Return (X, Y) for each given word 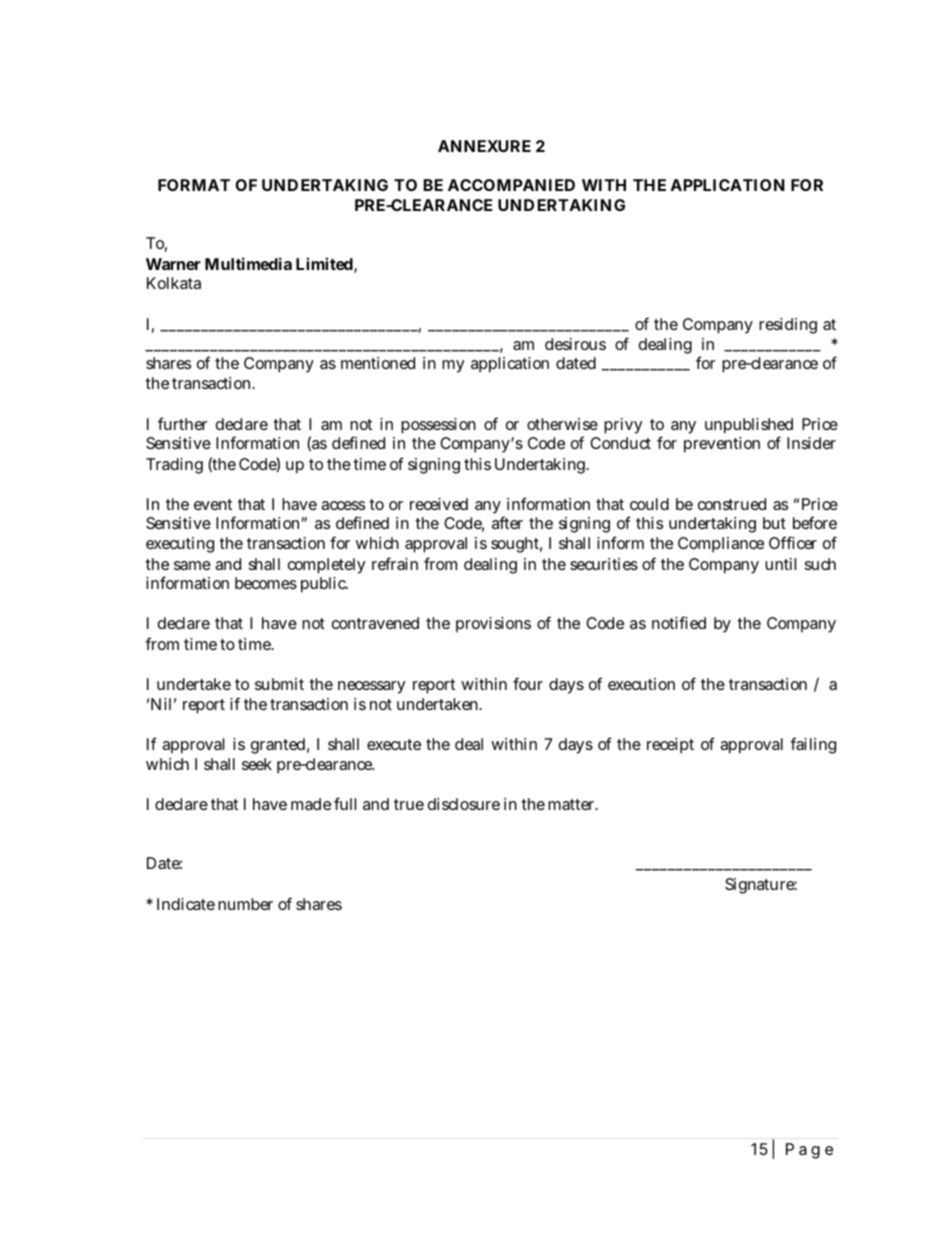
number (245, 904)
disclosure (464, 804)
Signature (761, 886)
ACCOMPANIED (511, 185)
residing (788, 326)
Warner (173, 264)
